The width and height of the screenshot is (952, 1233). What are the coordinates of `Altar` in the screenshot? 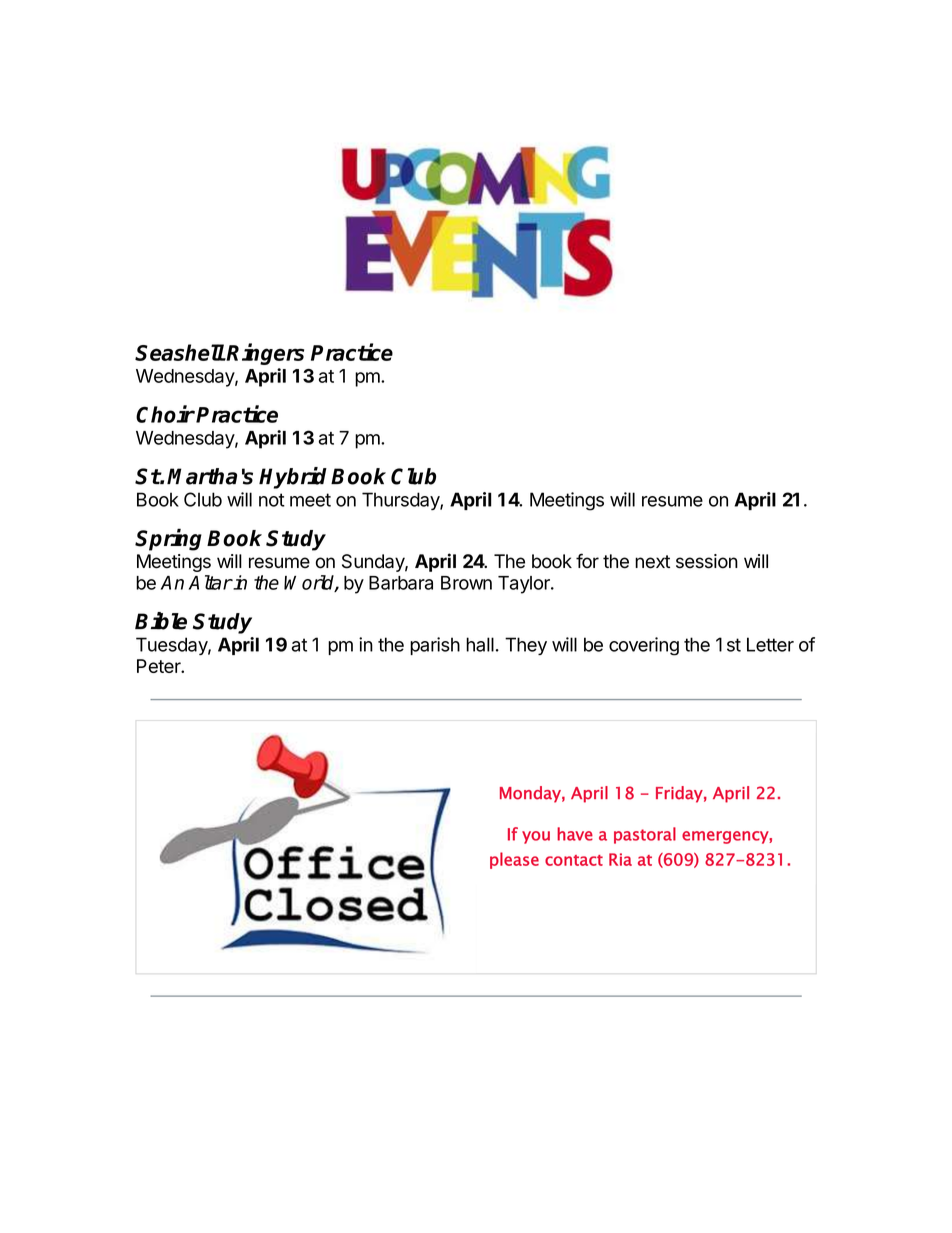 It's located at (210, 582).
